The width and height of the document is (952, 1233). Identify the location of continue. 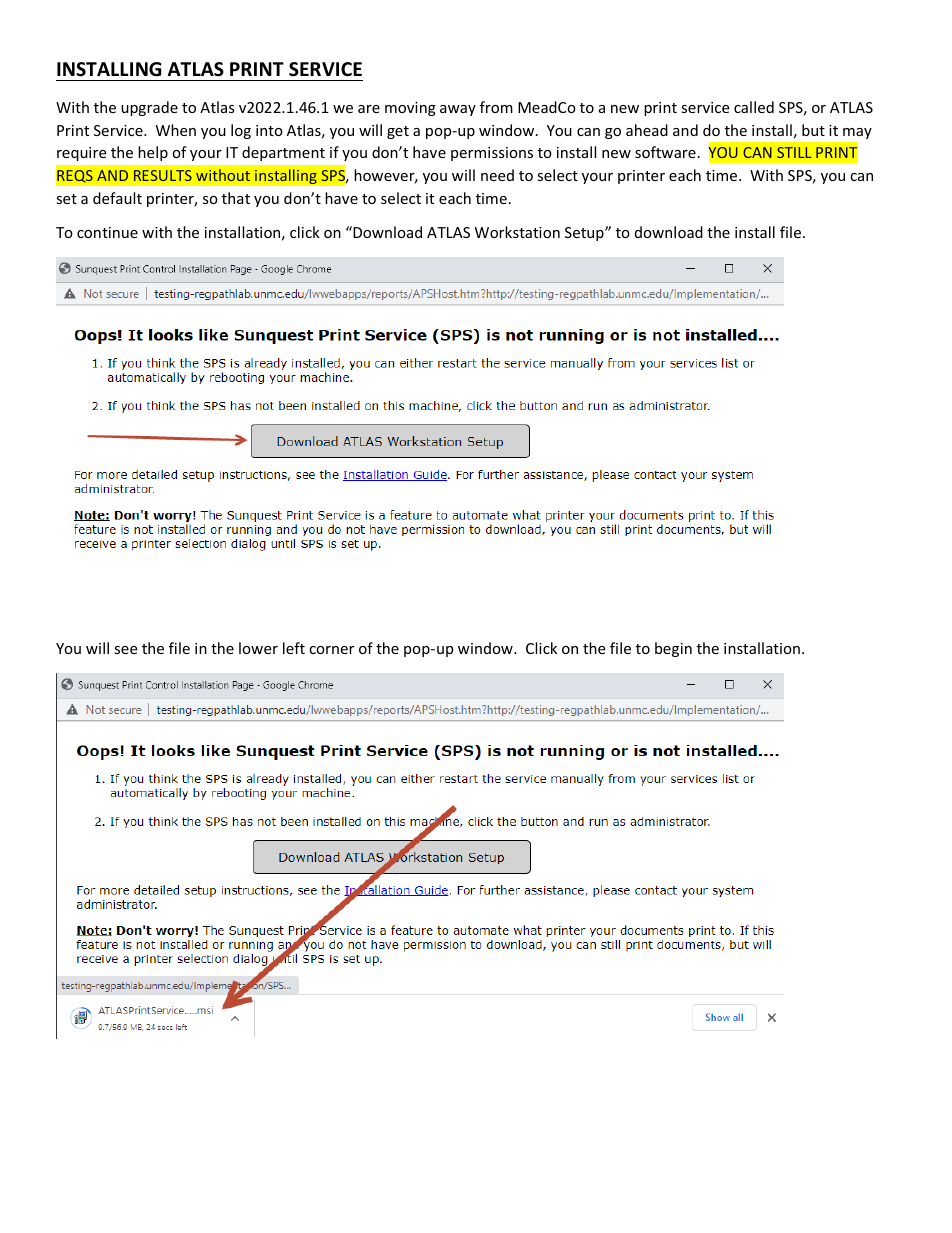
(107, 232).
